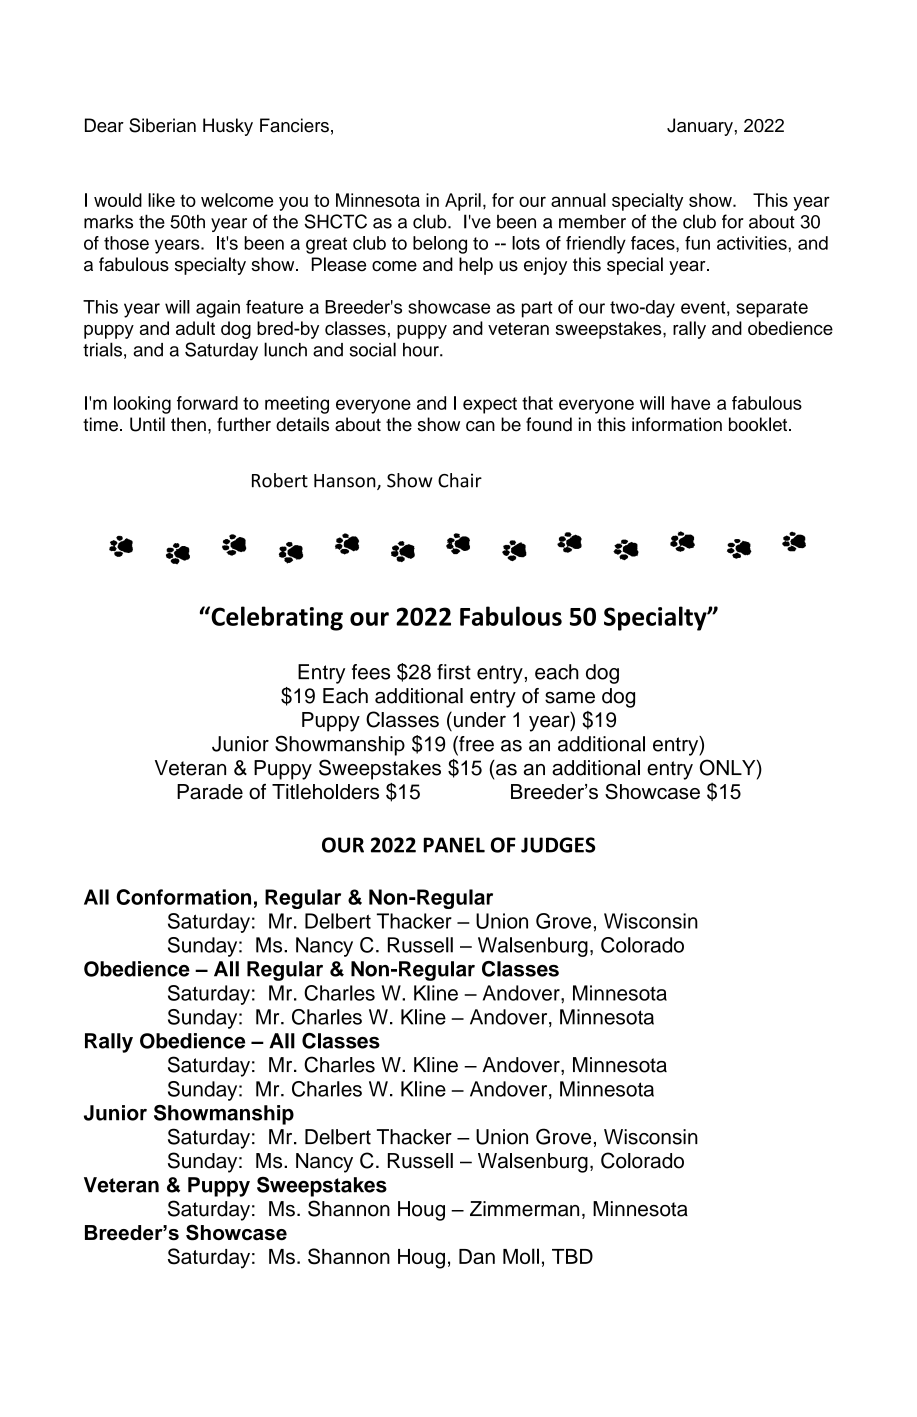 The image size is (917, 1417). What do you see at coordinates (188, 424) in the image?
I see `then` at bounding box center [188, 424].
